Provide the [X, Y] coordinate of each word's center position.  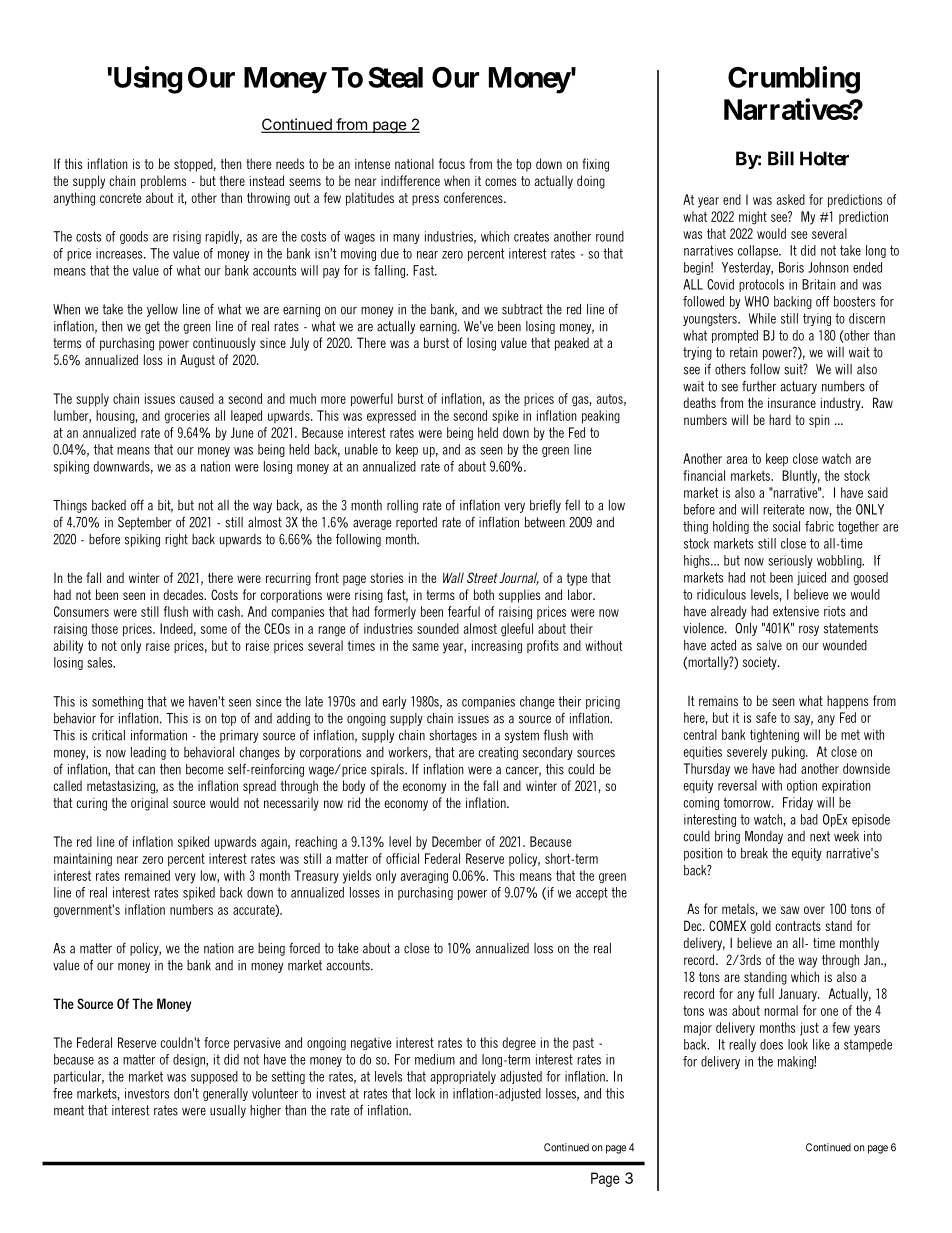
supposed [214, 1077]
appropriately [463, 1077]
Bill [781, 158]
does [771, 1044]
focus [452, 163]
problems [163, 182]
